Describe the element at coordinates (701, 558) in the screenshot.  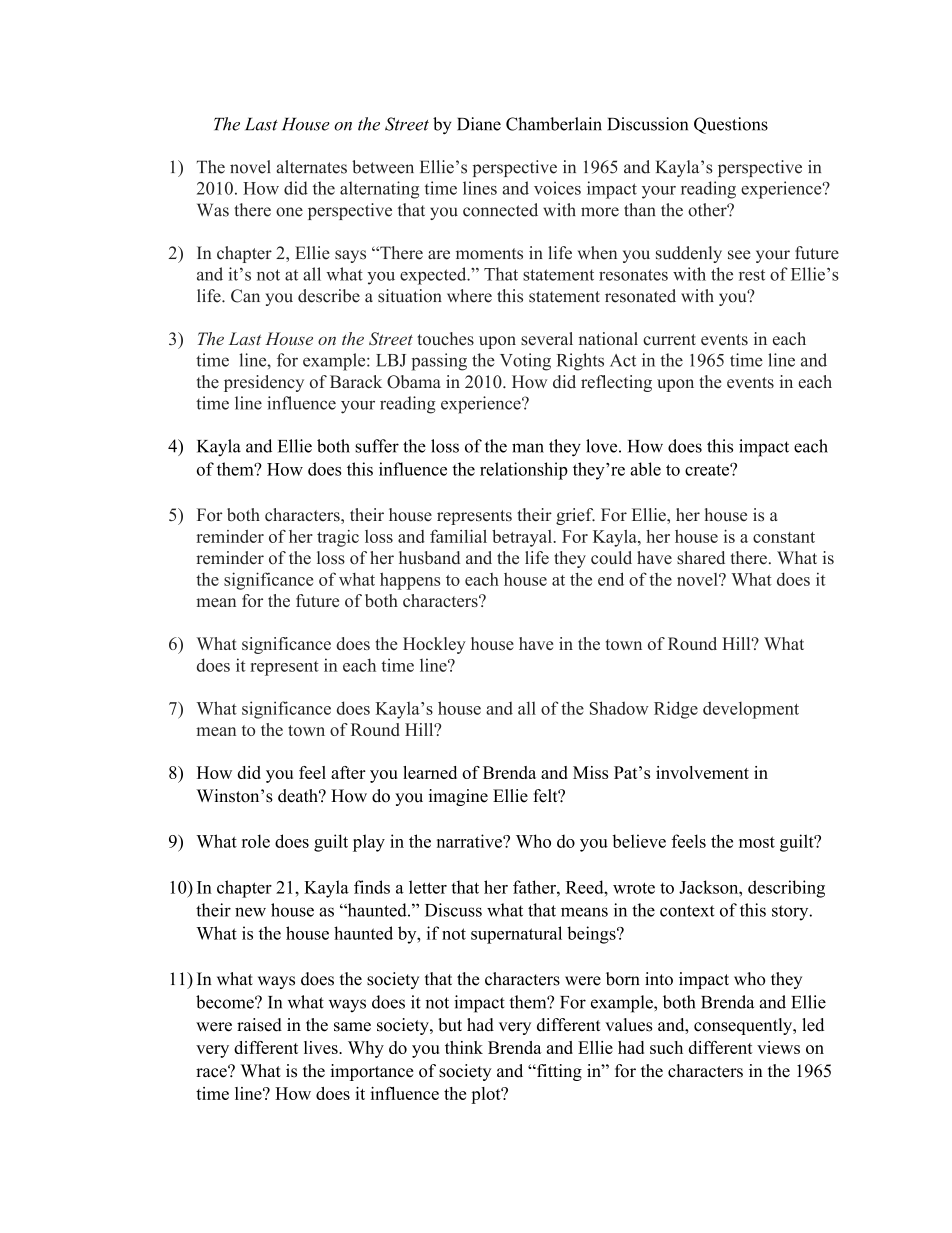
I see `shared` at that location.
